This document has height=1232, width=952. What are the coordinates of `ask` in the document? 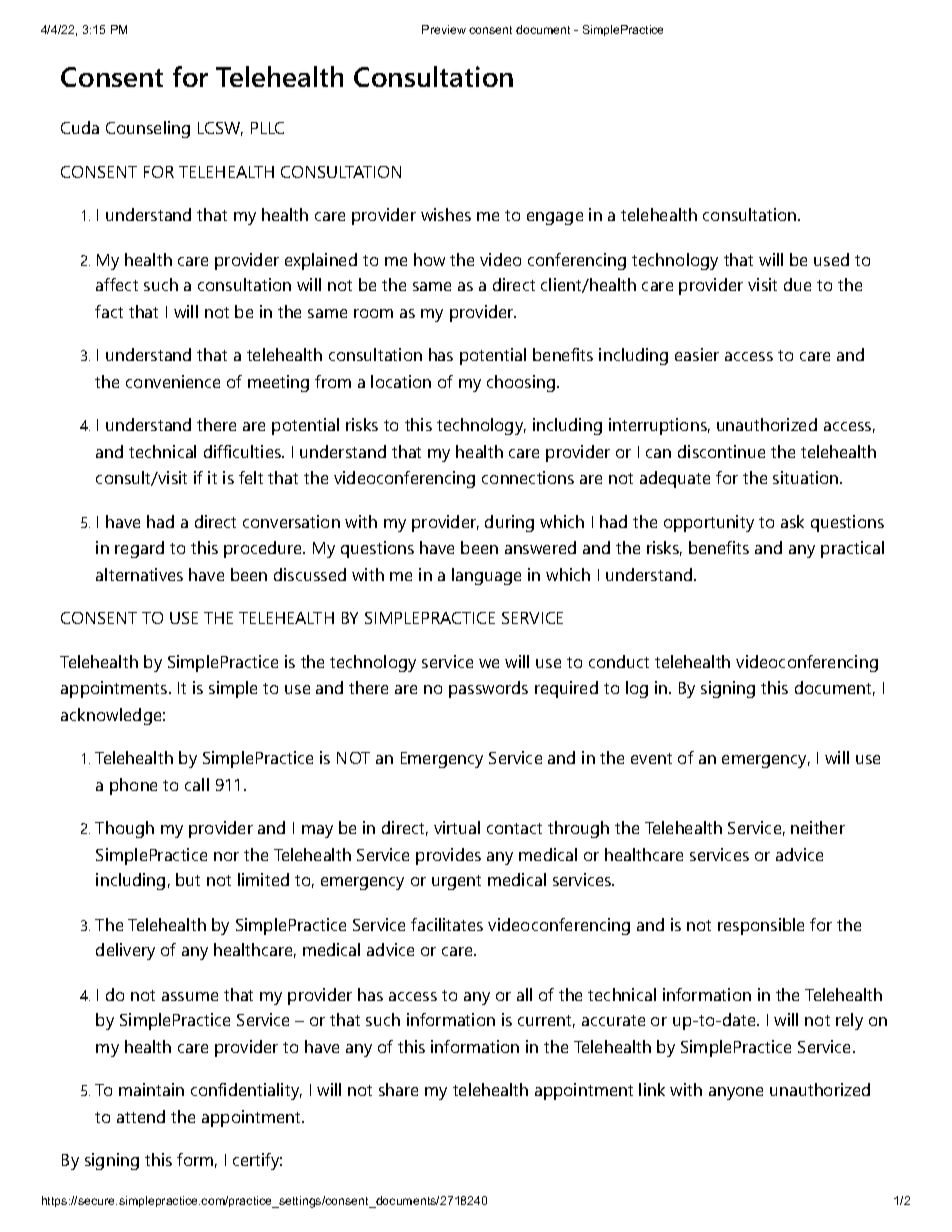 It's located at (792, 521).
